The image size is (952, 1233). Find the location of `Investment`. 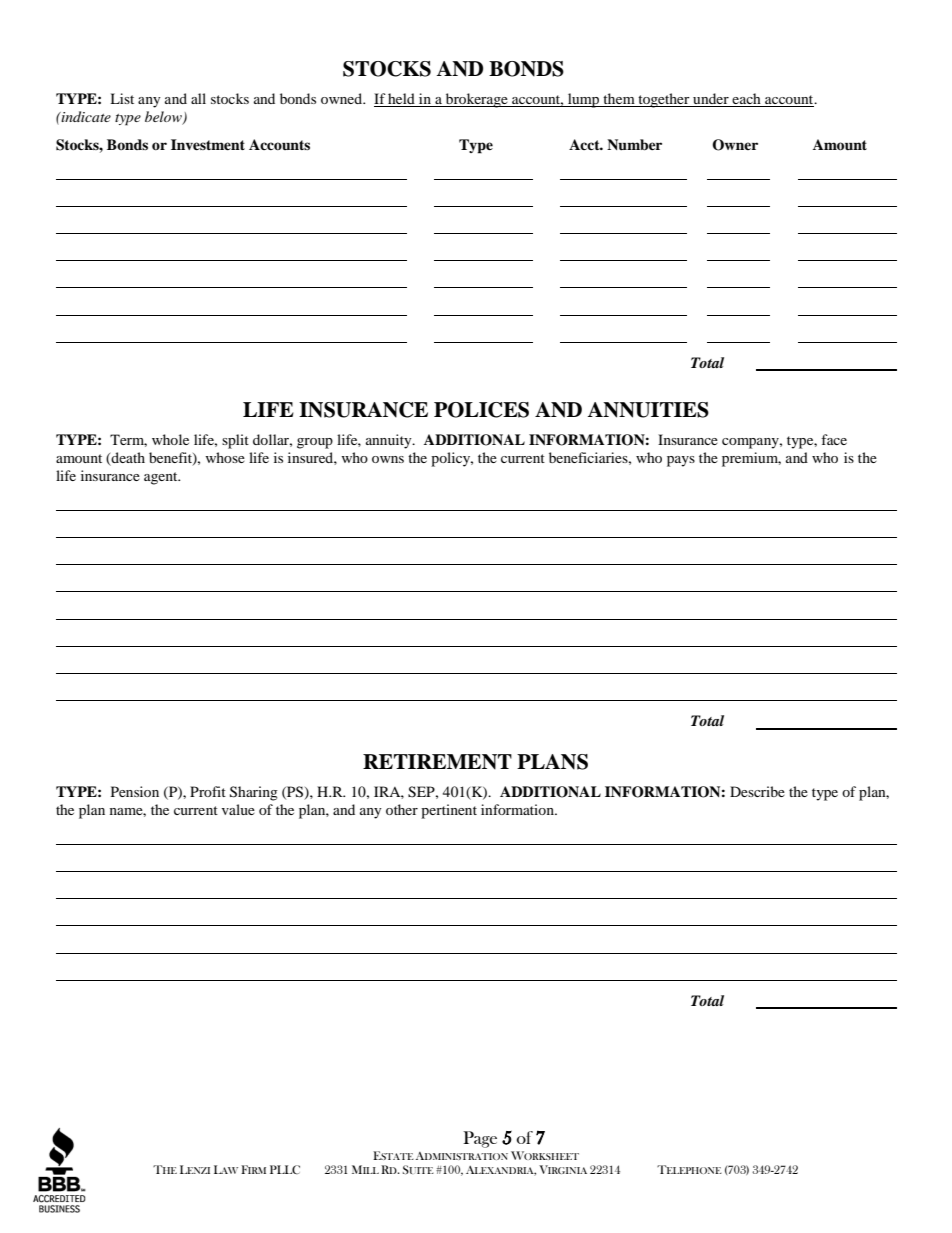

Investment is located at coordinates (208, 144).
